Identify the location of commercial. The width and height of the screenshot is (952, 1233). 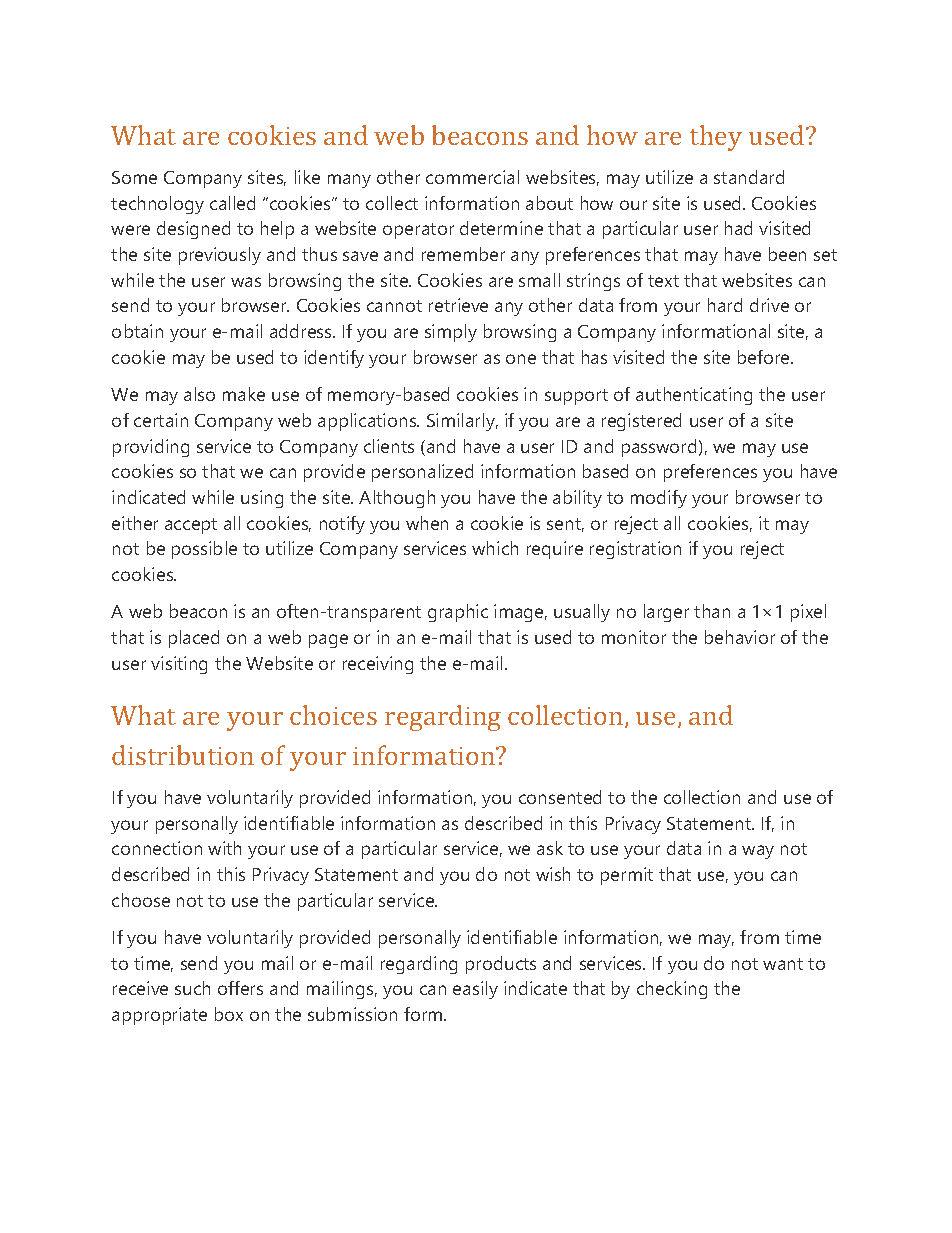
(472, 177).
